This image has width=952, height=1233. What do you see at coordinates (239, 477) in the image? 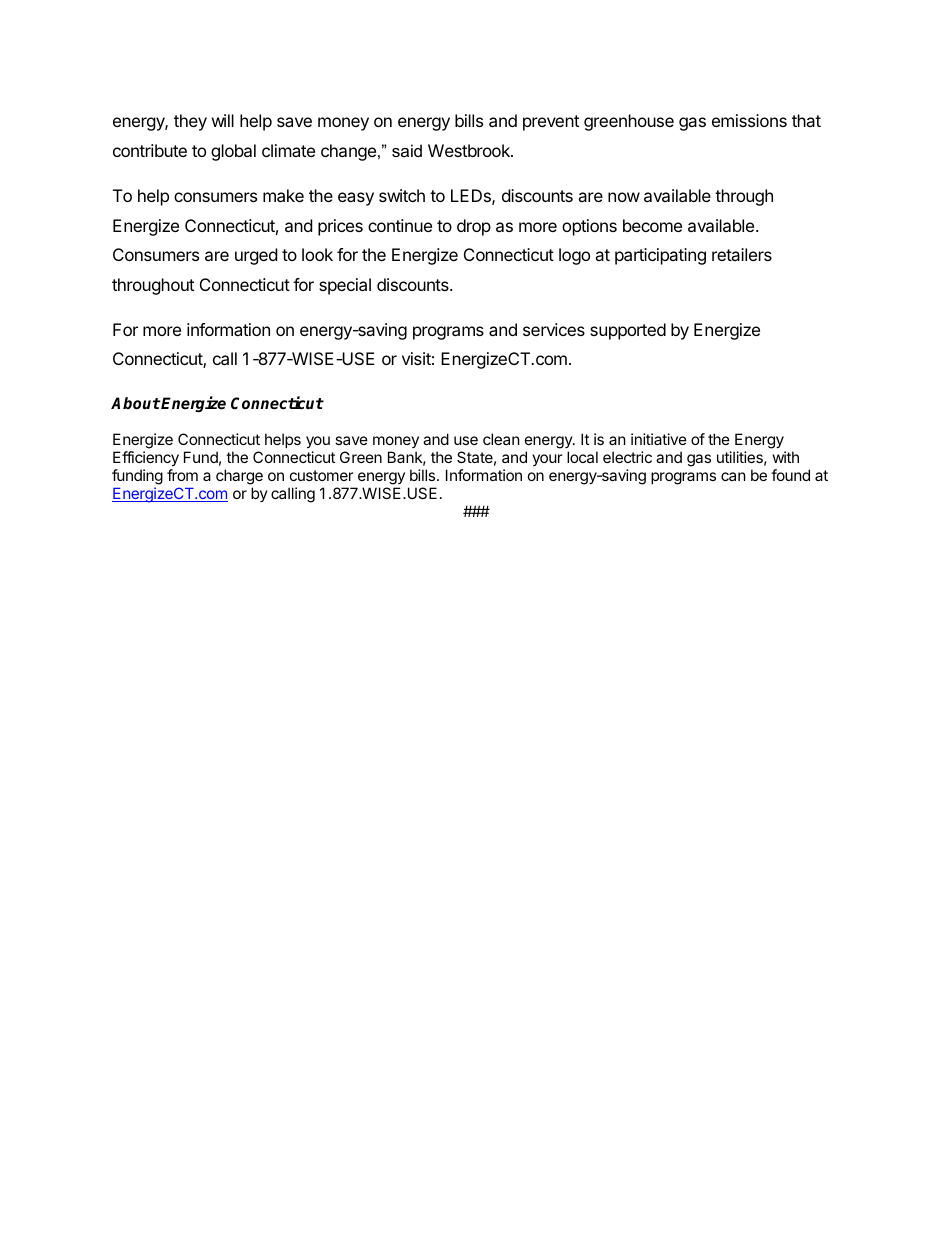
I see `charge` at bounding box center [239, 477].
